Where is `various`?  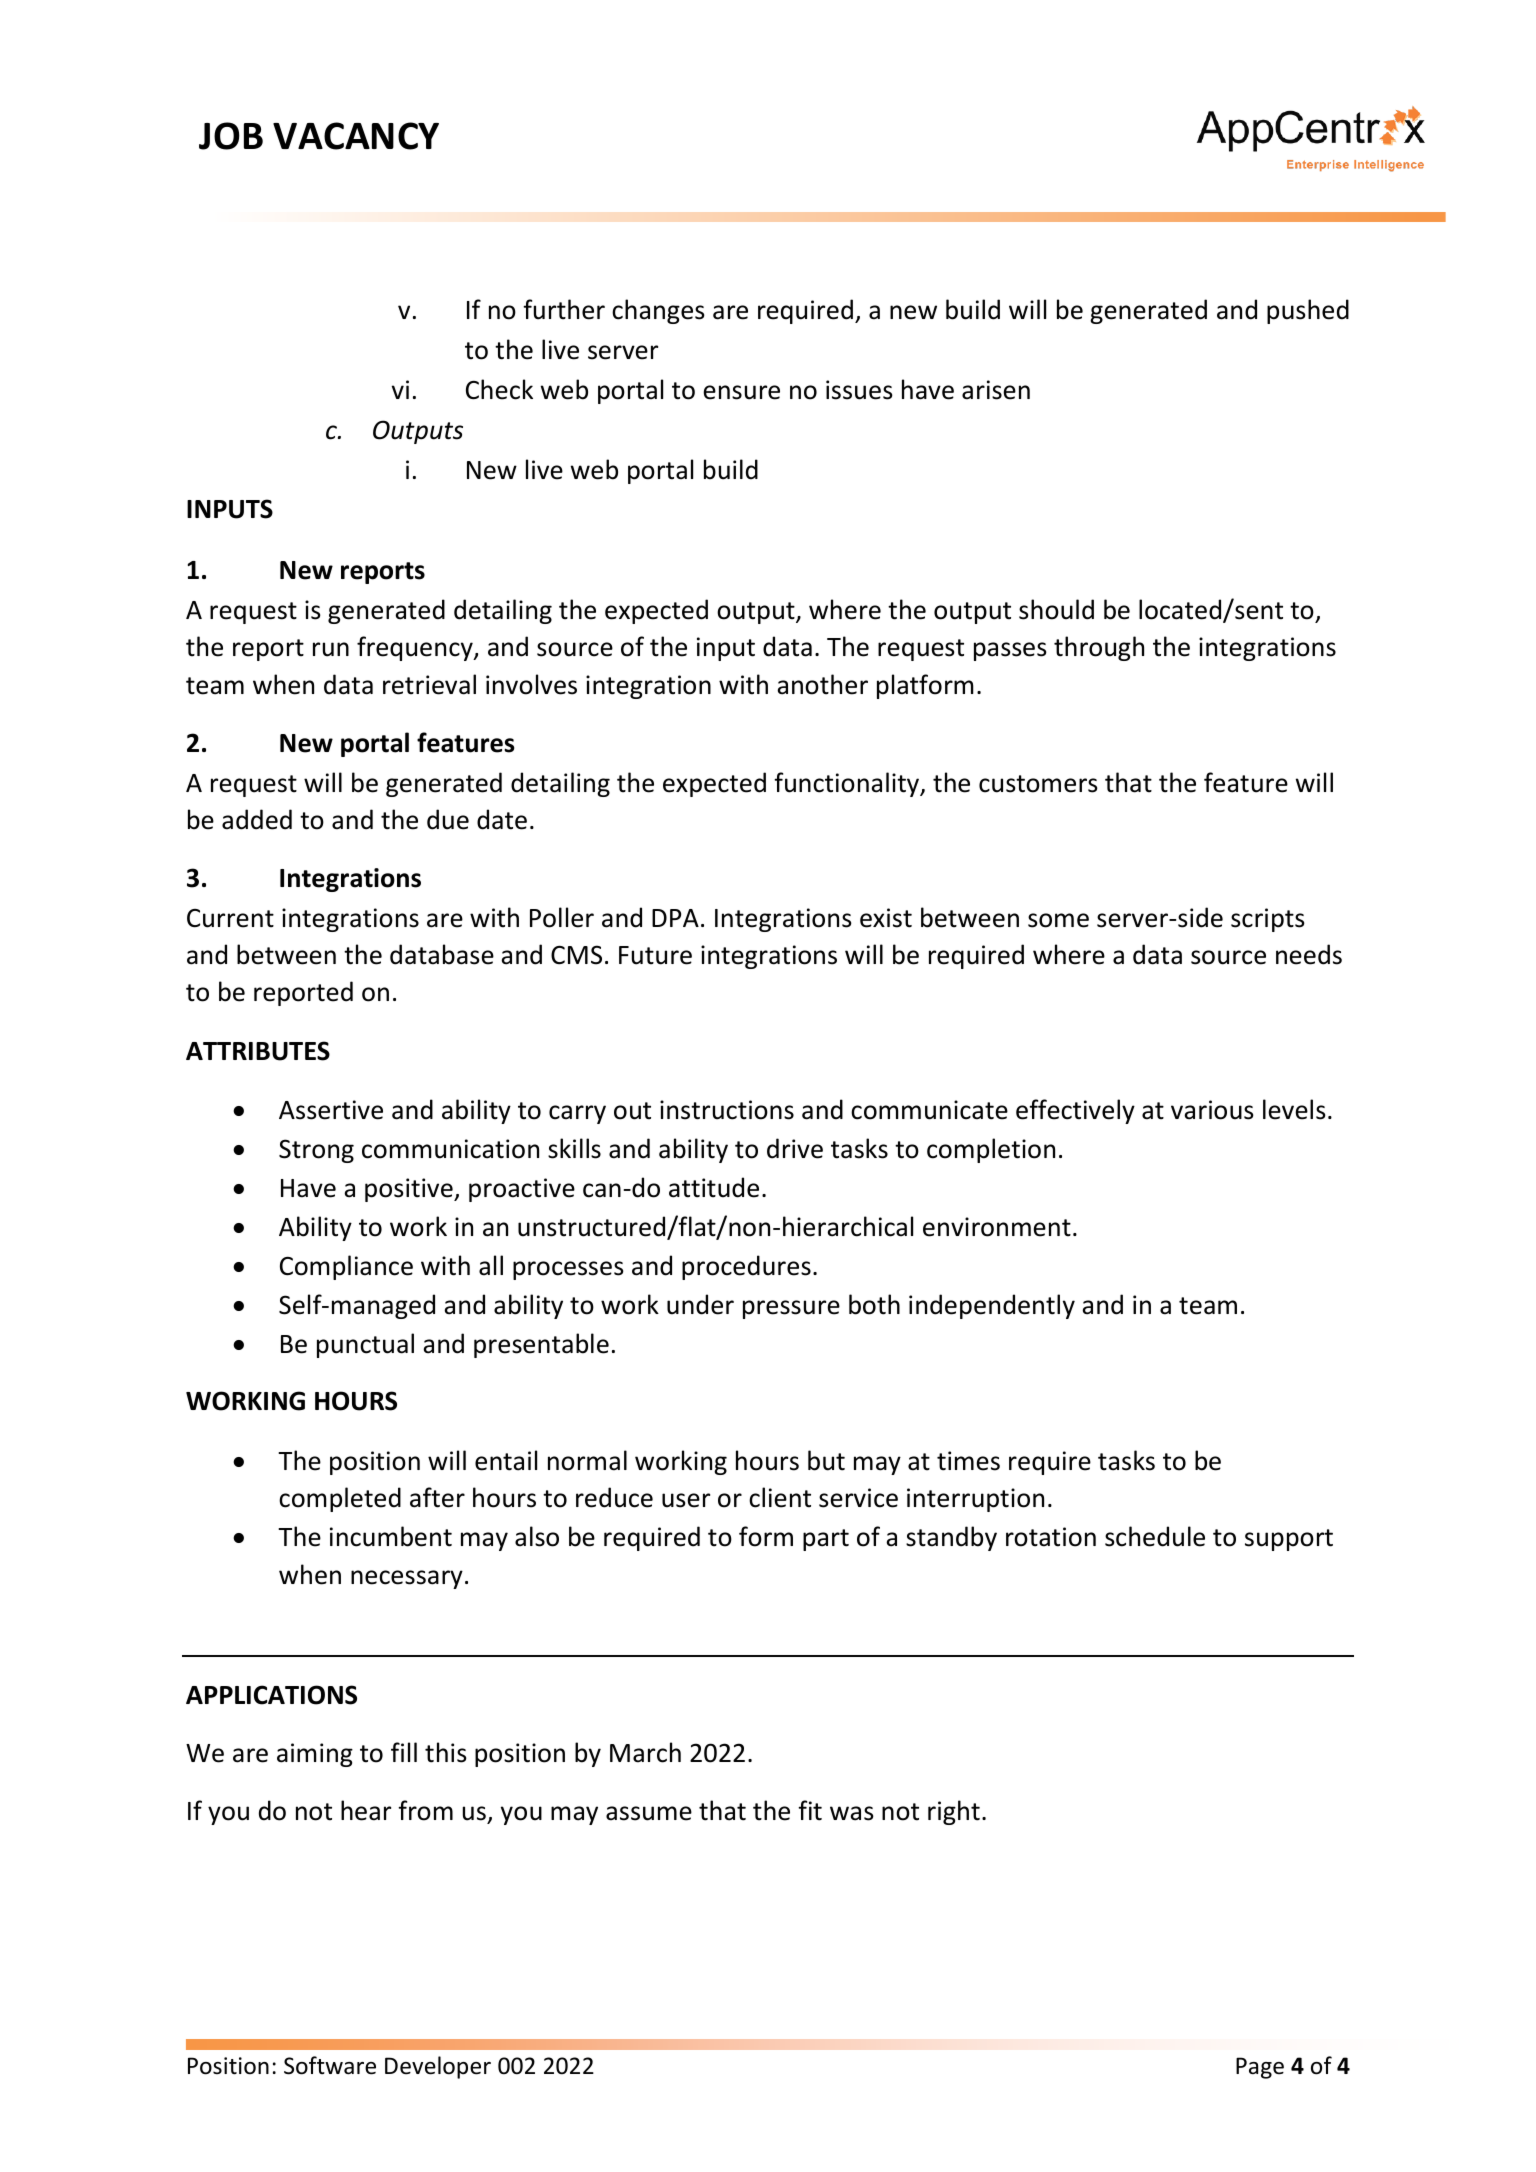
various is located at coordinates (1212, 1110).
